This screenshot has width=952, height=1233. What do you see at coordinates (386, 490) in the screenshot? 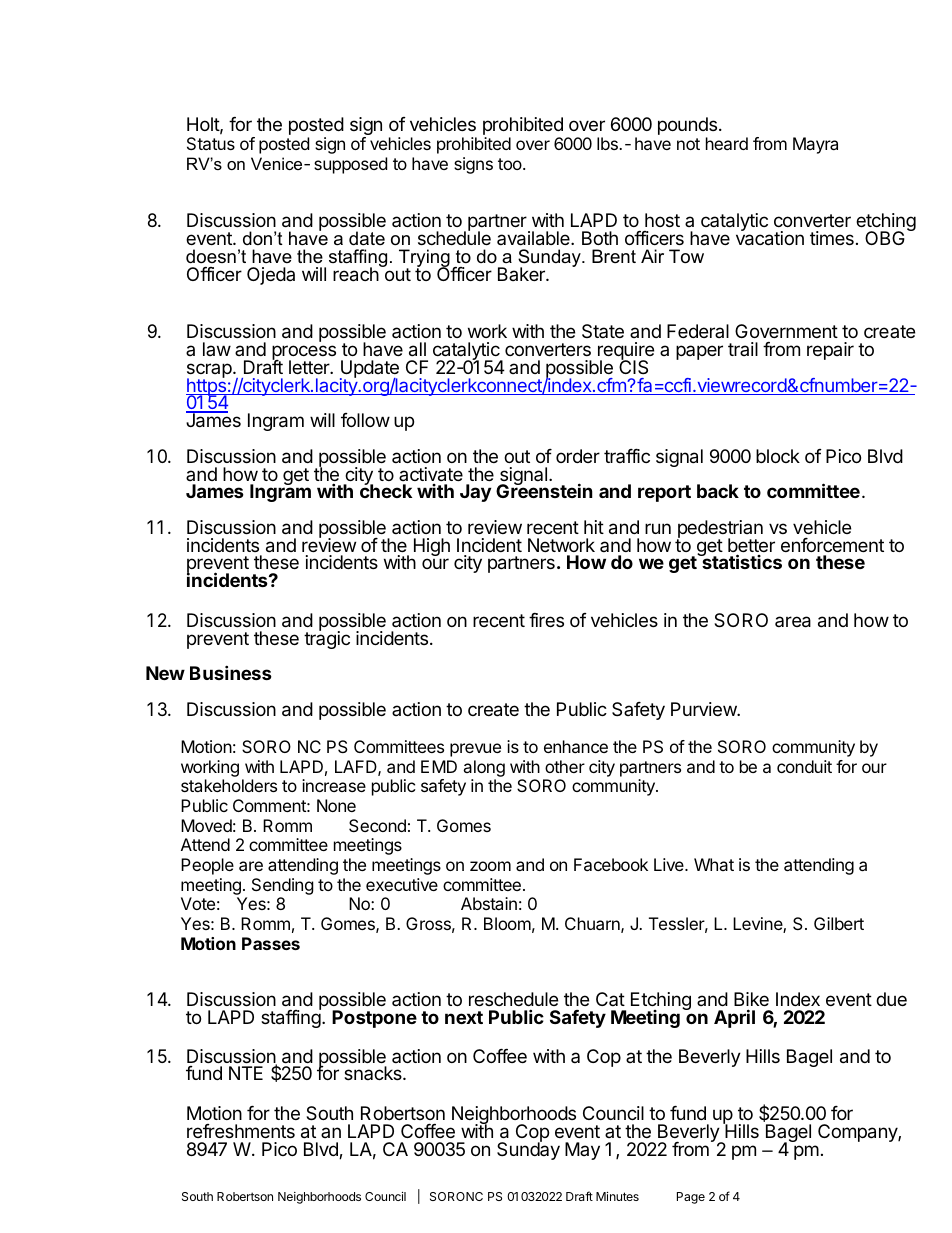
I see `check` at bounding box center [386, 490].
